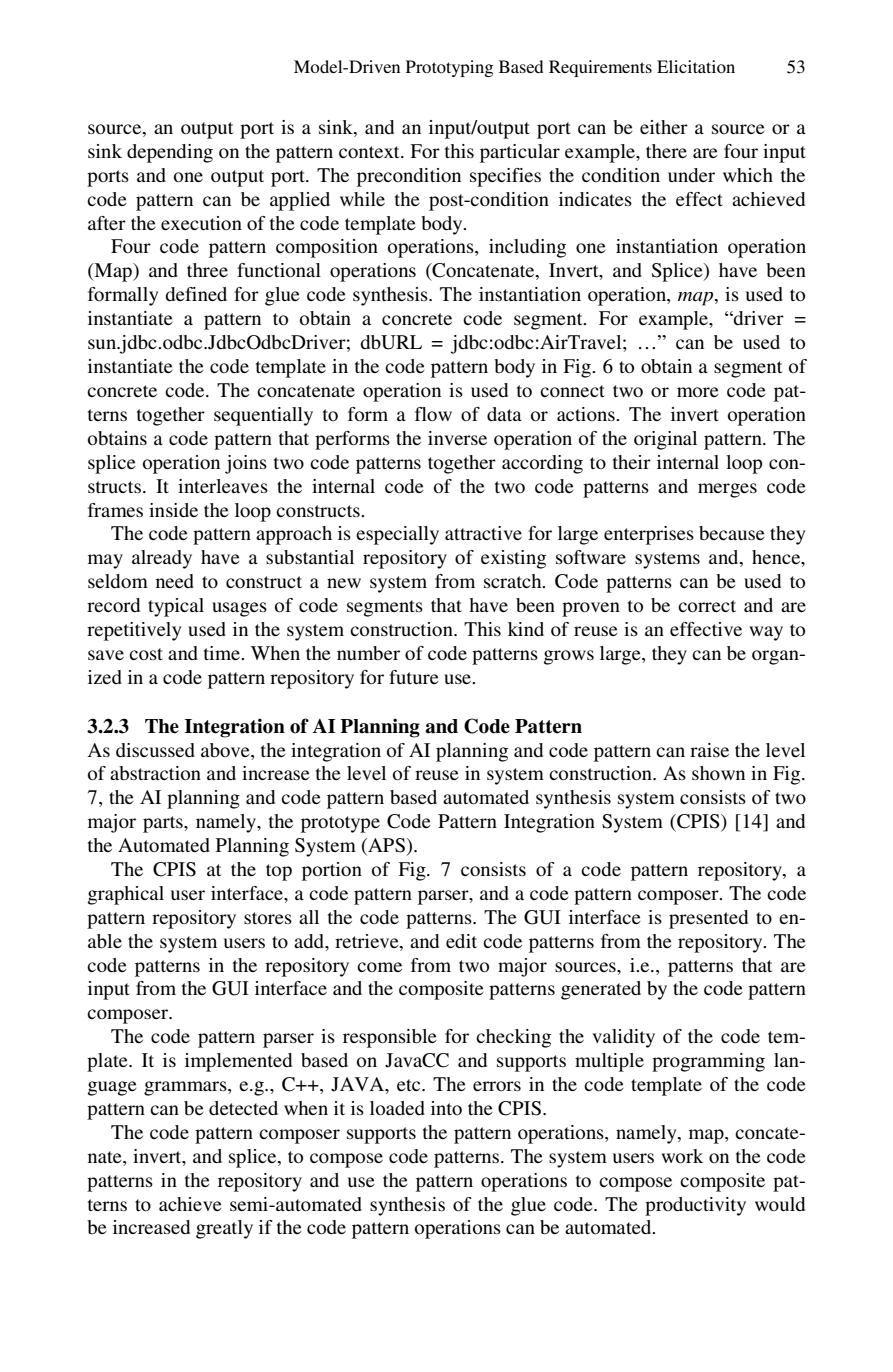 The height and width of the image is (1372, 893). I want to click on prototype, so click(340, 824).
